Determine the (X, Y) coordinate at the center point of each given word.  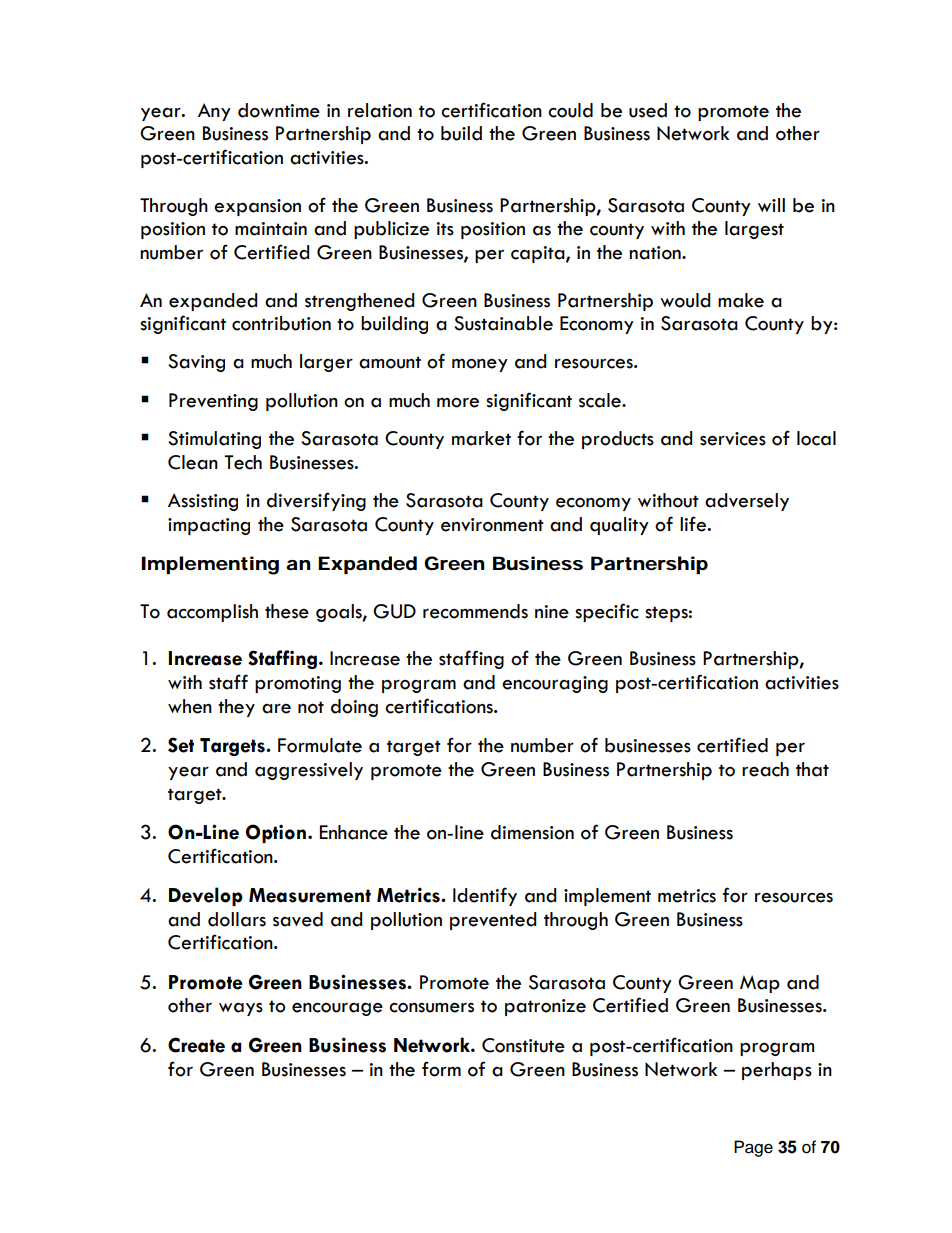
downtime (279, 110)
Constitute (523, 1045)
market (481, 438)
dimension (532, 832)
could (570, 110)
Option (276, 833)
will (771, 205)
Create (196, 1045)
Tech (243, 462)
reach (765, 769)
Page (753, 1148)
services (733, 439)
